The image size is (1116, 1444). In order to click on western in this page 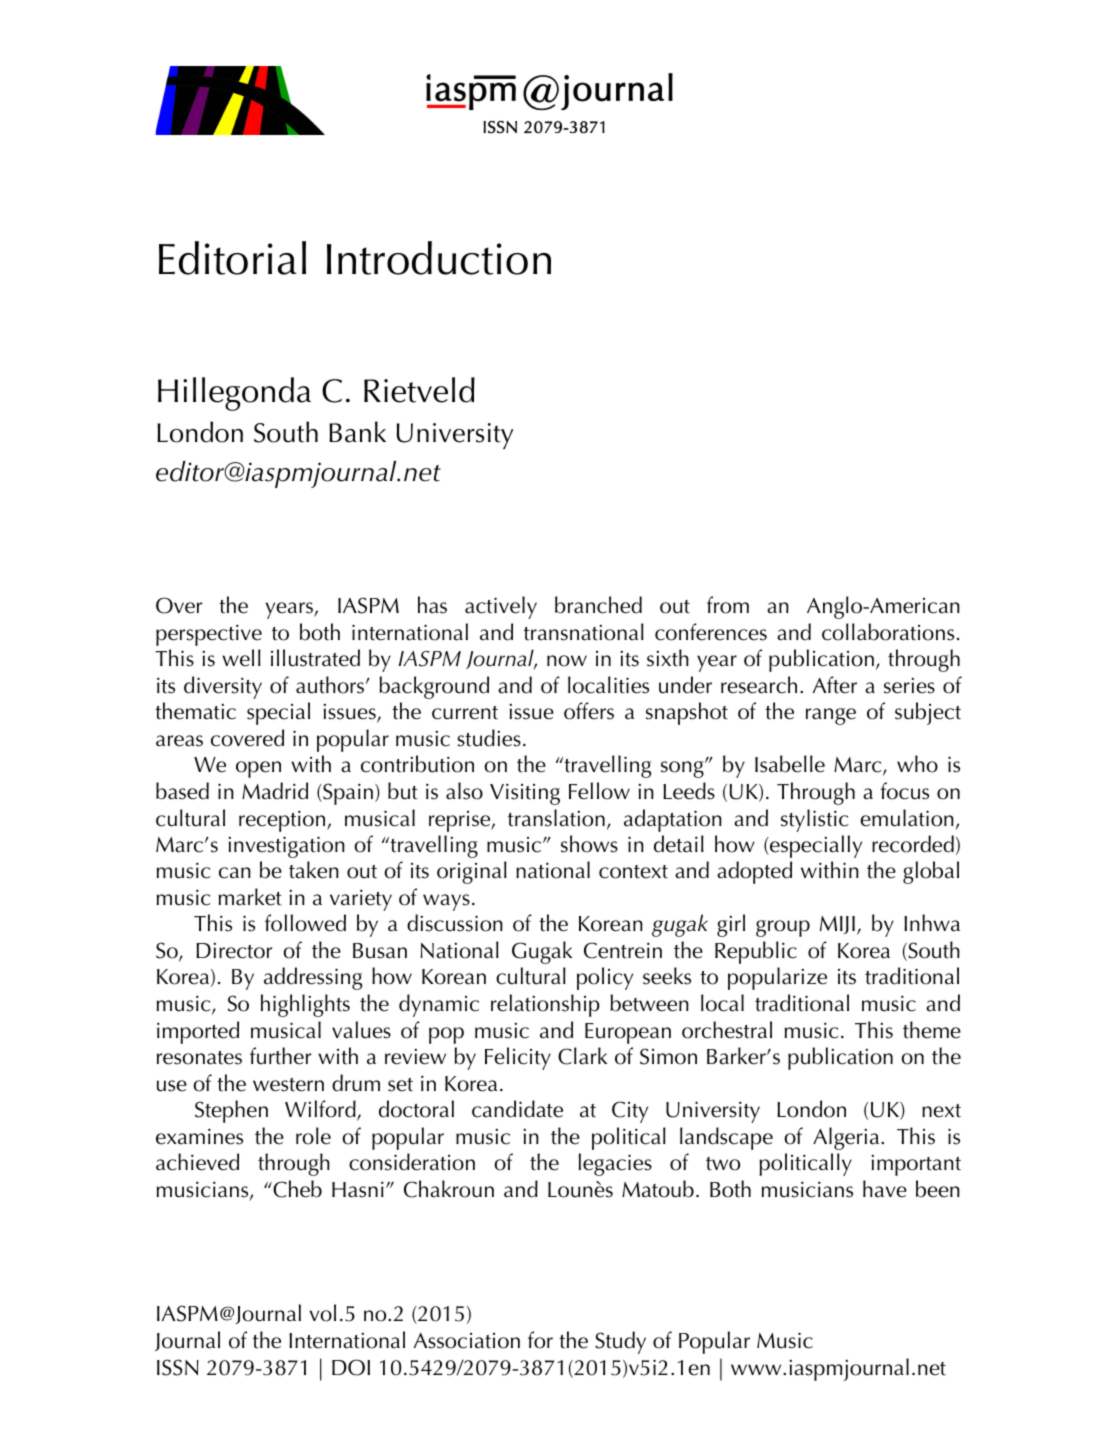, I will do `click(288, 1085)`.
